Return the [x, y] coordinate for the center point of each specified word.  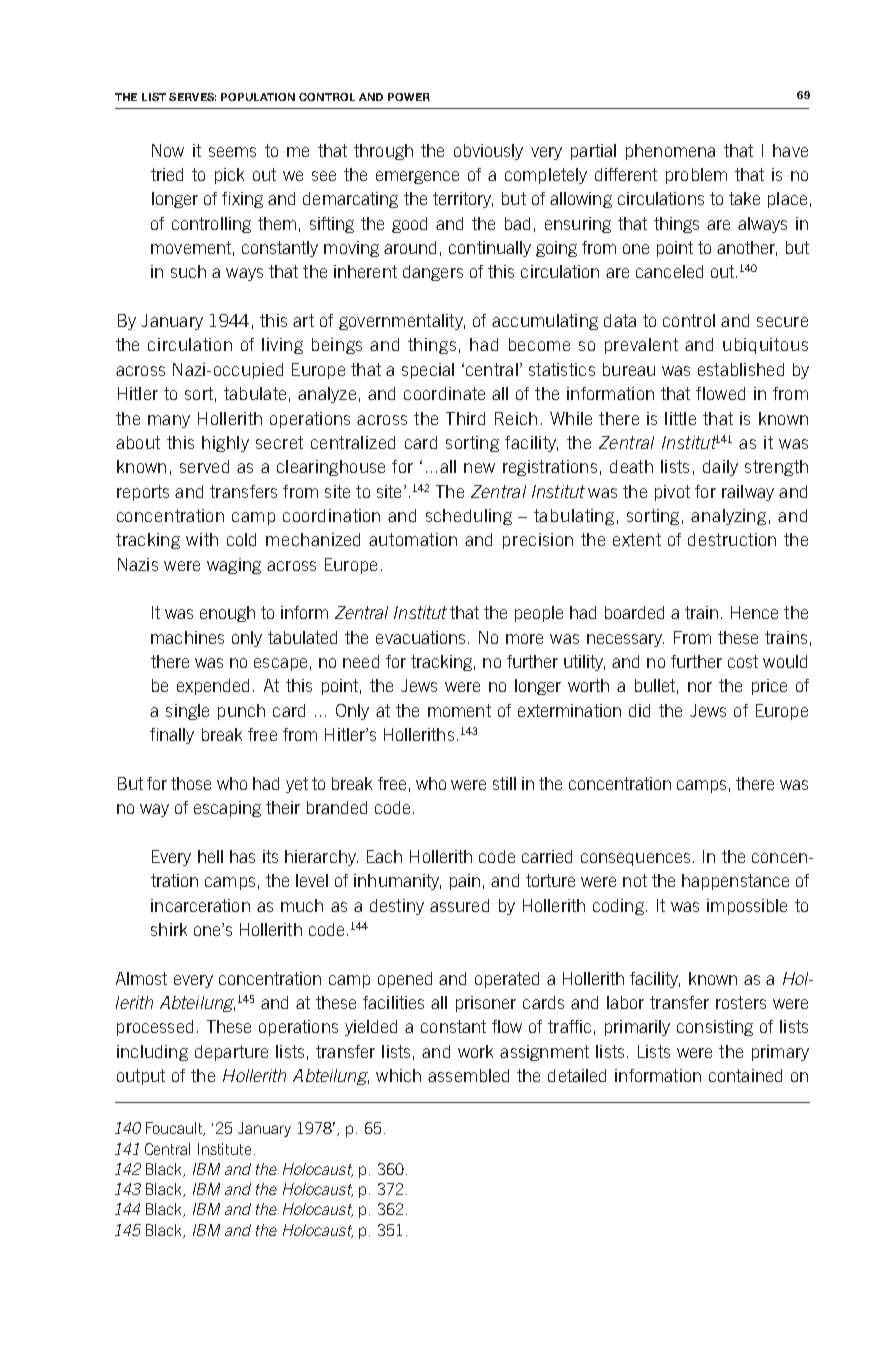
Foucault [175, 1129]
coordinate [444, 393]
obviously [488, 152]
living [282, 346]
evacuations [420, 637]
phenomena [670, 152]
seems [232, 152]
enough [227, 614]
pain [465, 882]
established [741, 369]
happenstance [735, 882]
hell [210, 856]
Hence [754, 612]
